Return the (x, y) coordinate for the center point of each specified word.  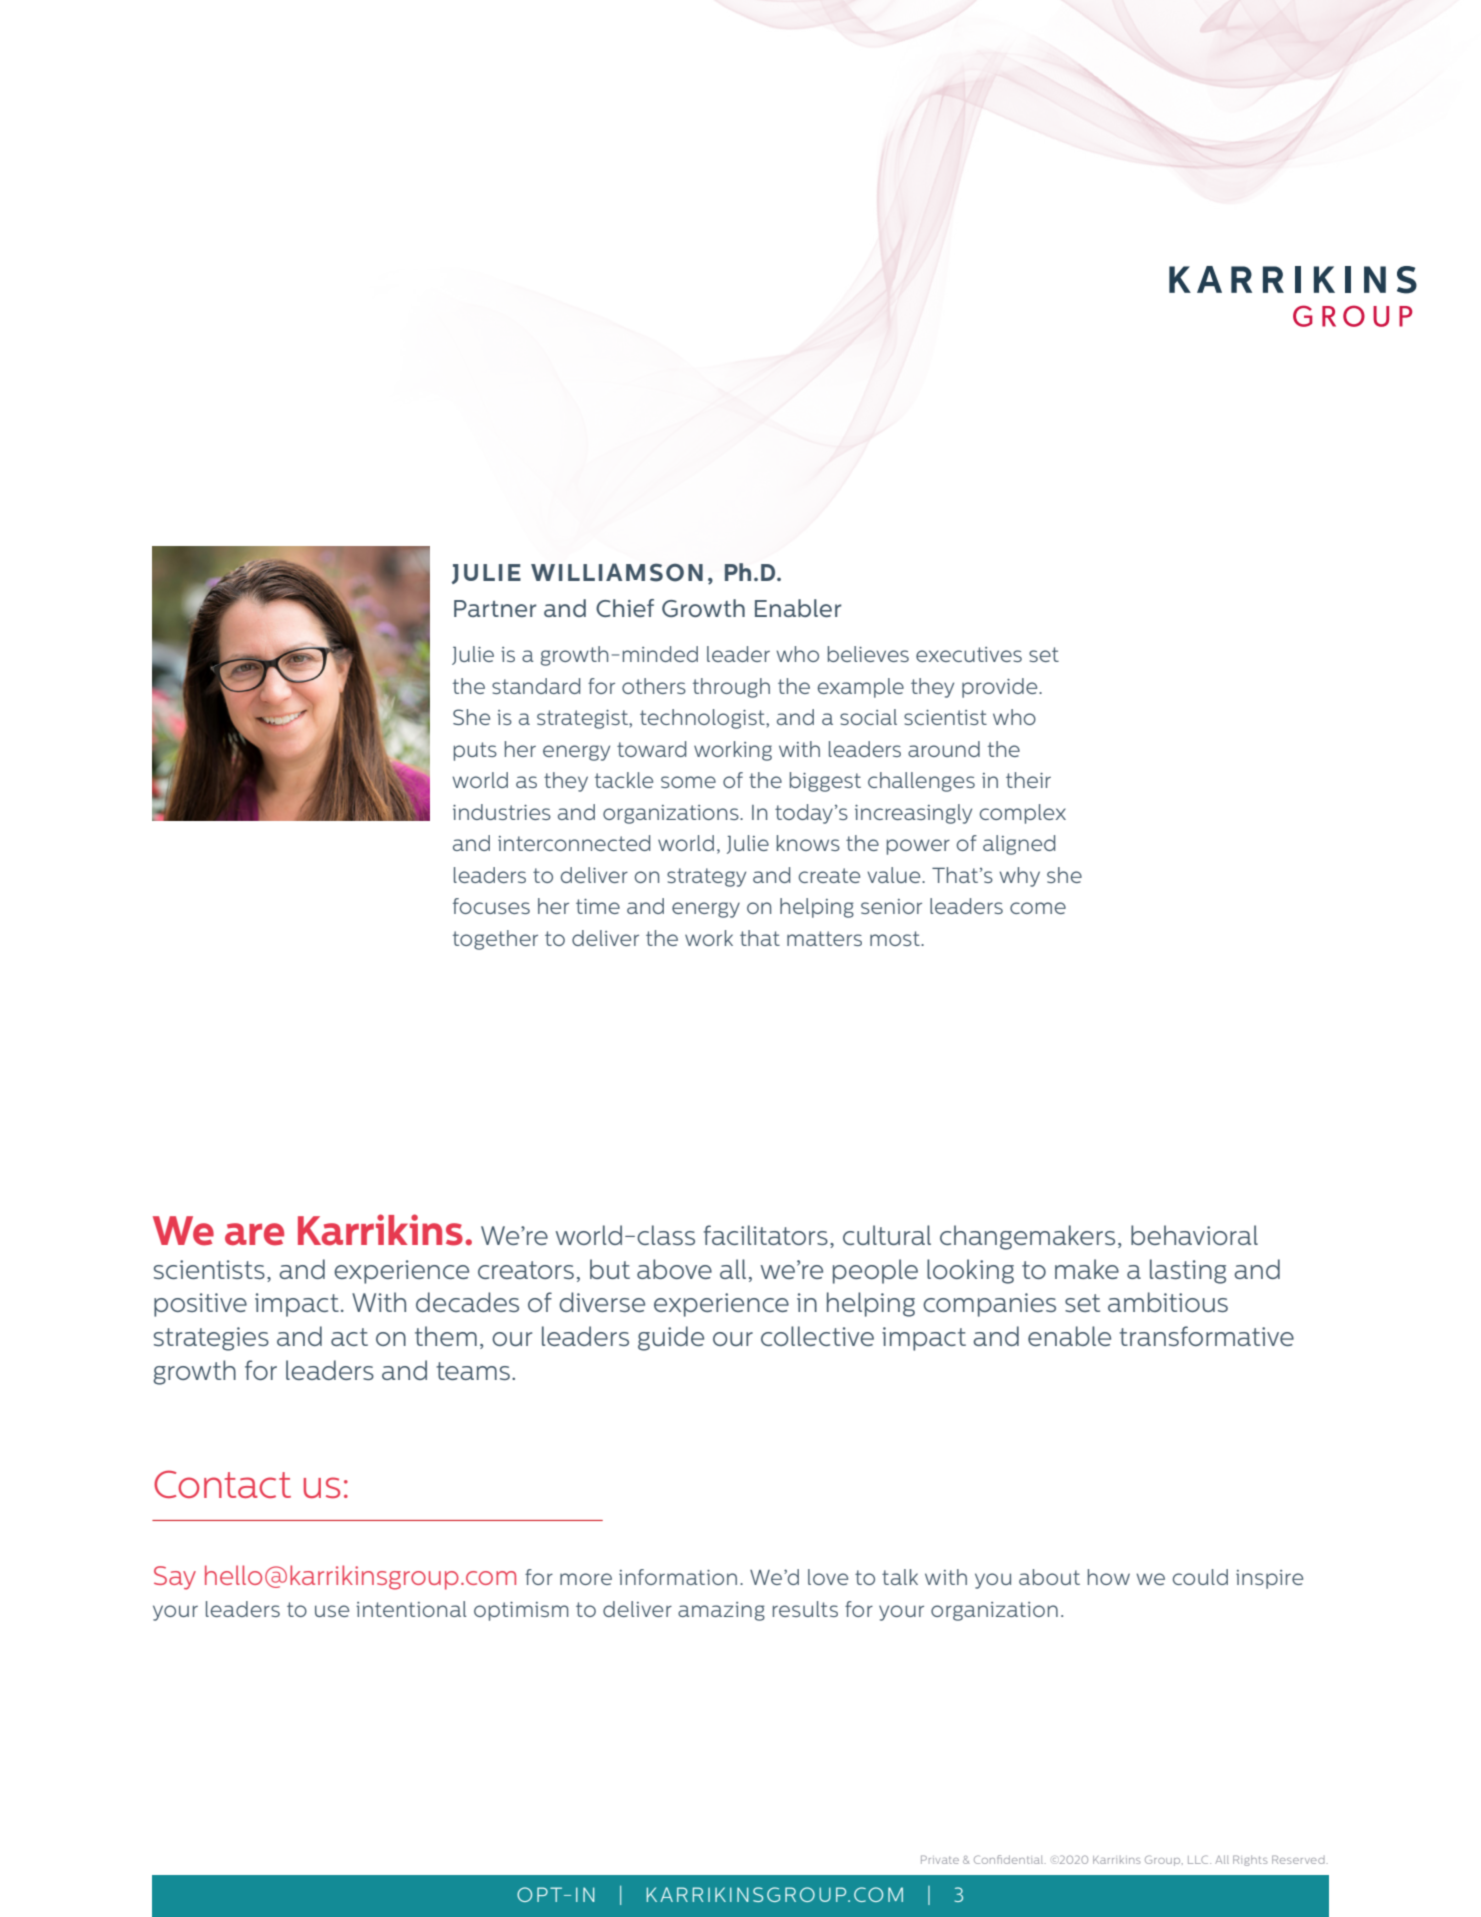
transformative (1206, 1336)
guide (671, 1338)
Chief (625, 608)
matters (824, 938)
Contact (222, 1484)
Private (940, 1859)
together (495, 940)
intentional (411, 1609)
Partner (495, 608)
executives (969, 654)
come (1038, 908)
